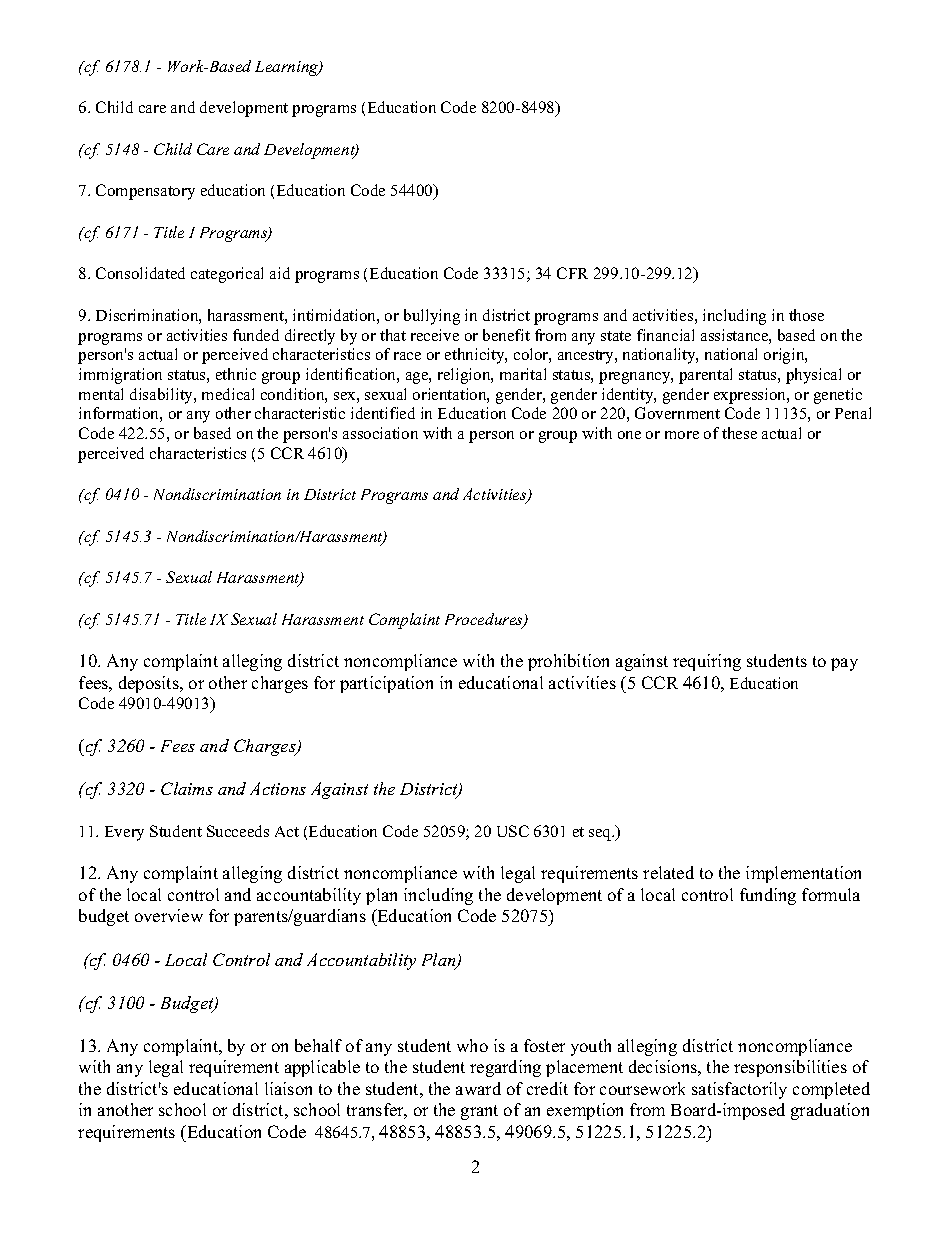 This screenshot has width=952, height=1233. What do you see at coordinates (478, 1088) in the screenshot?
I see `award` at bounding box center [478, 1088].
